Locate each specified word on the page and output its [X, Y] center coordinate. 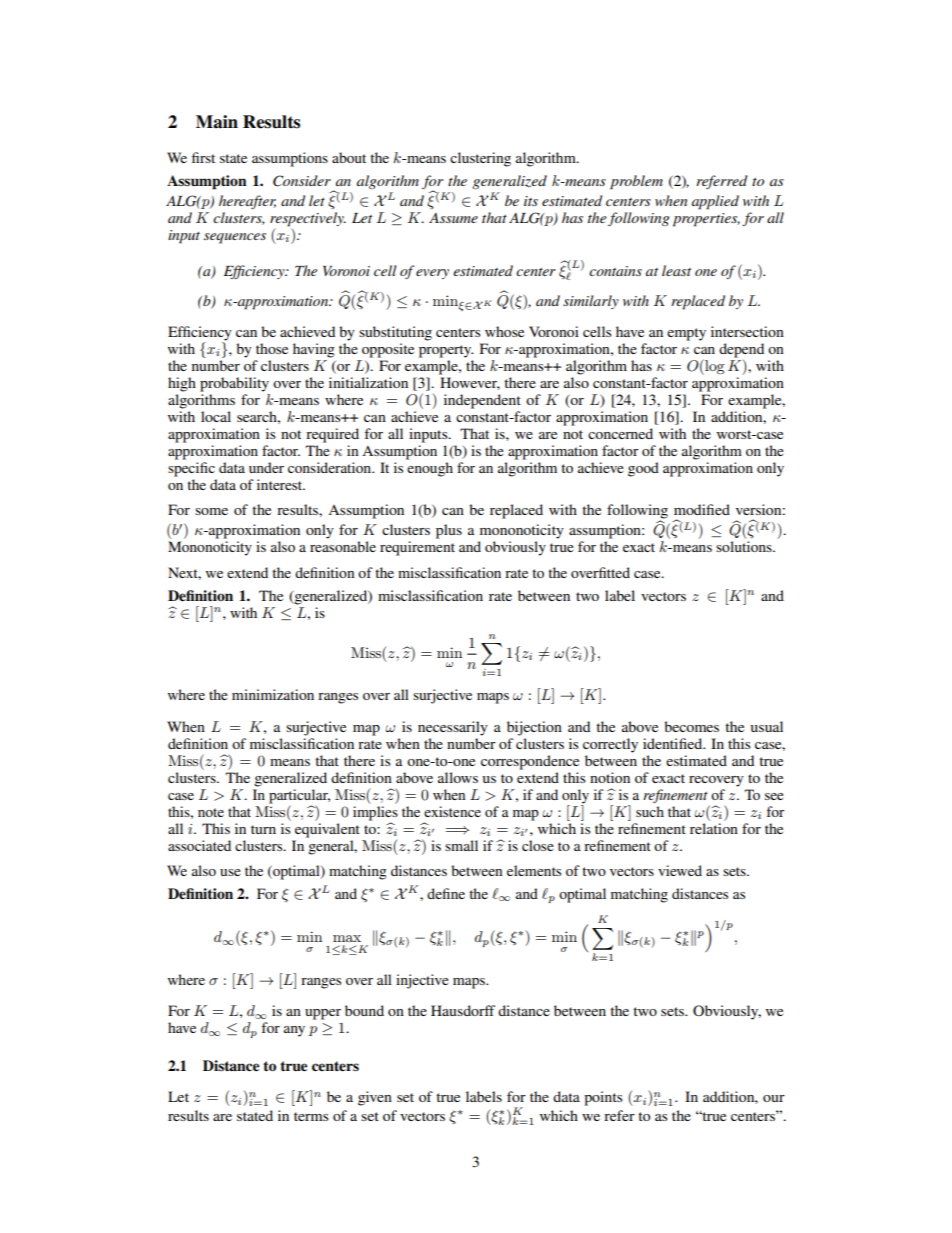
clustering [480, 159]
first [203, 157]
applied [715, 202]
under [266, 467]
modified [702, 509]
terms [311, 1116]
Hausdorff [463, 1010]
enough [430, 469]
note [211, 812]
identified [674, 743]
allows [458, 777]
